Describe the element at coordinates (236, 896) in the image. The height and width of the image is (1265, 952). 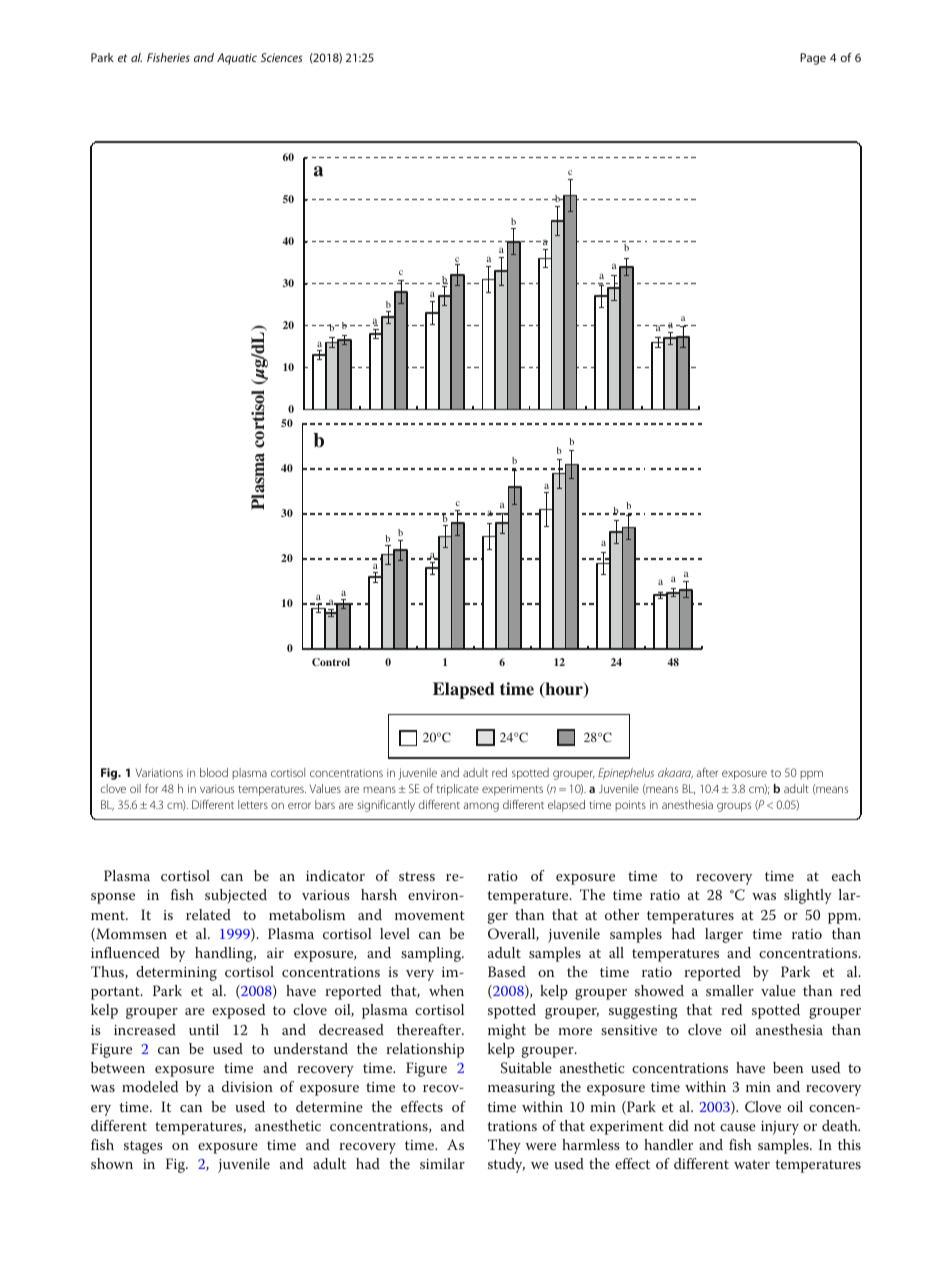
I see `subjected` at that location.
